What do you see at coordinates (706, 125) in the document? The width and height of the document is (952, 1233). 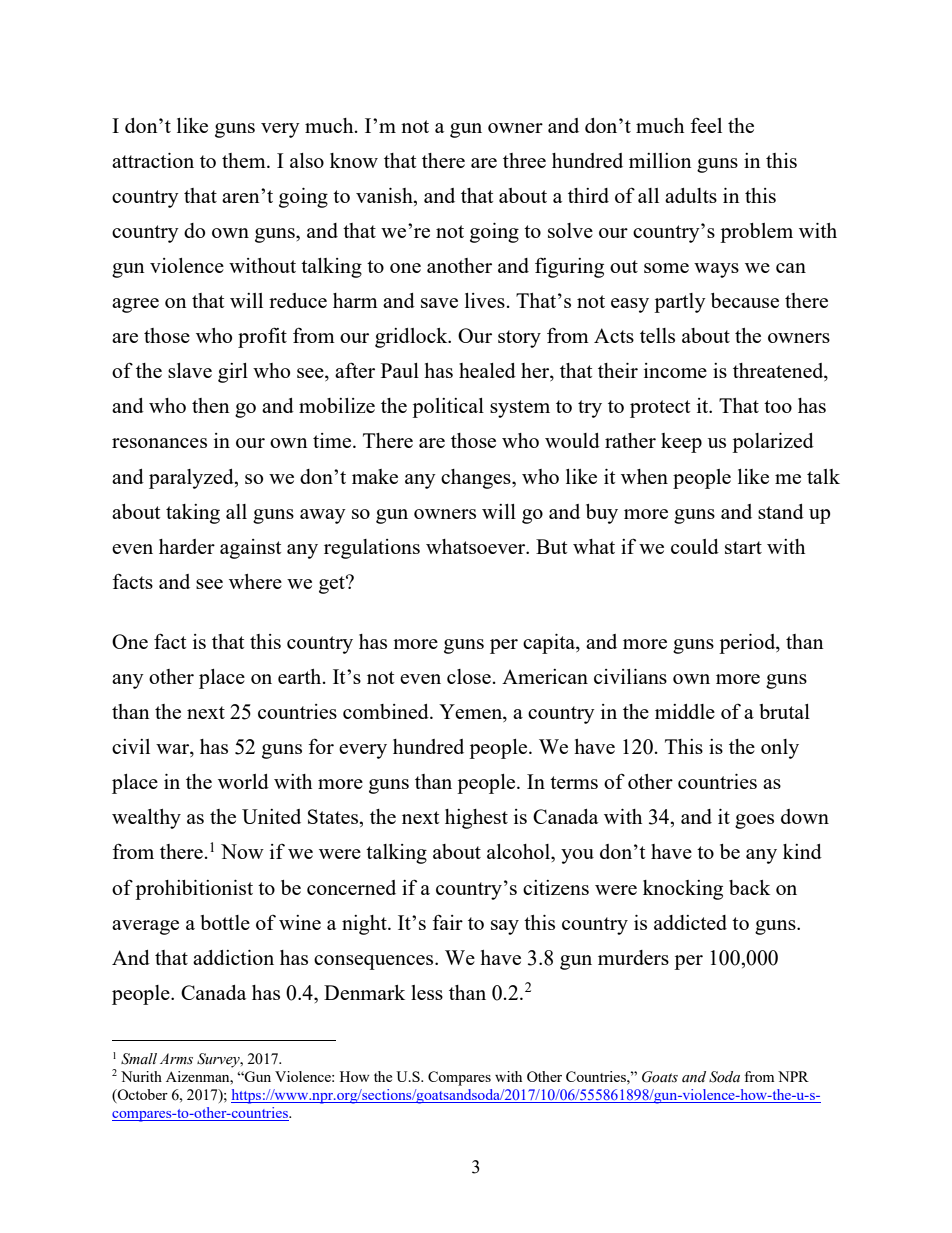 I see `feel` at bounding box center [706, 125].
